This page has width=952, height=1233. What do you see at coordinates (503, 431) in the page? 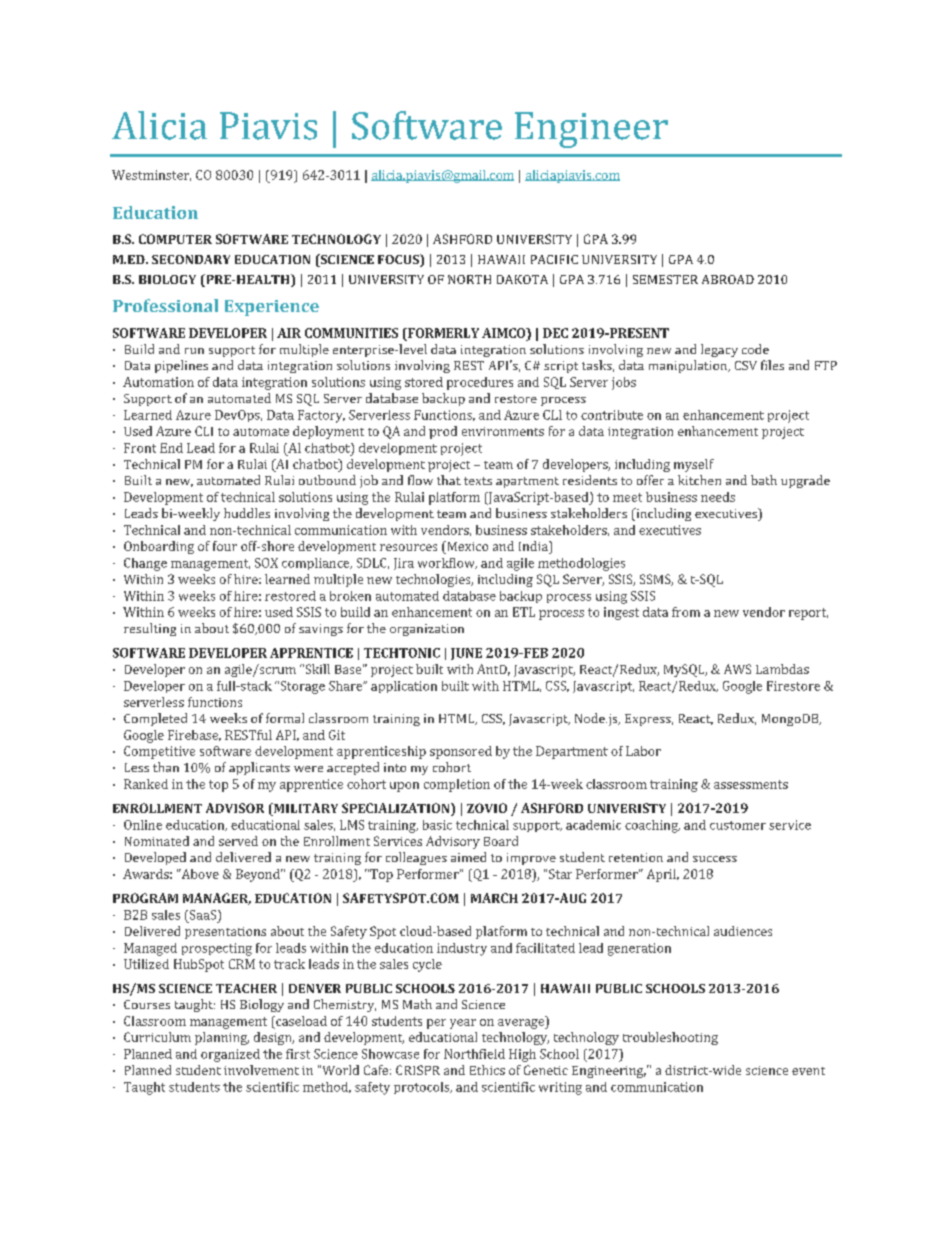
I see `environments` at bounding box center [503, 431].
